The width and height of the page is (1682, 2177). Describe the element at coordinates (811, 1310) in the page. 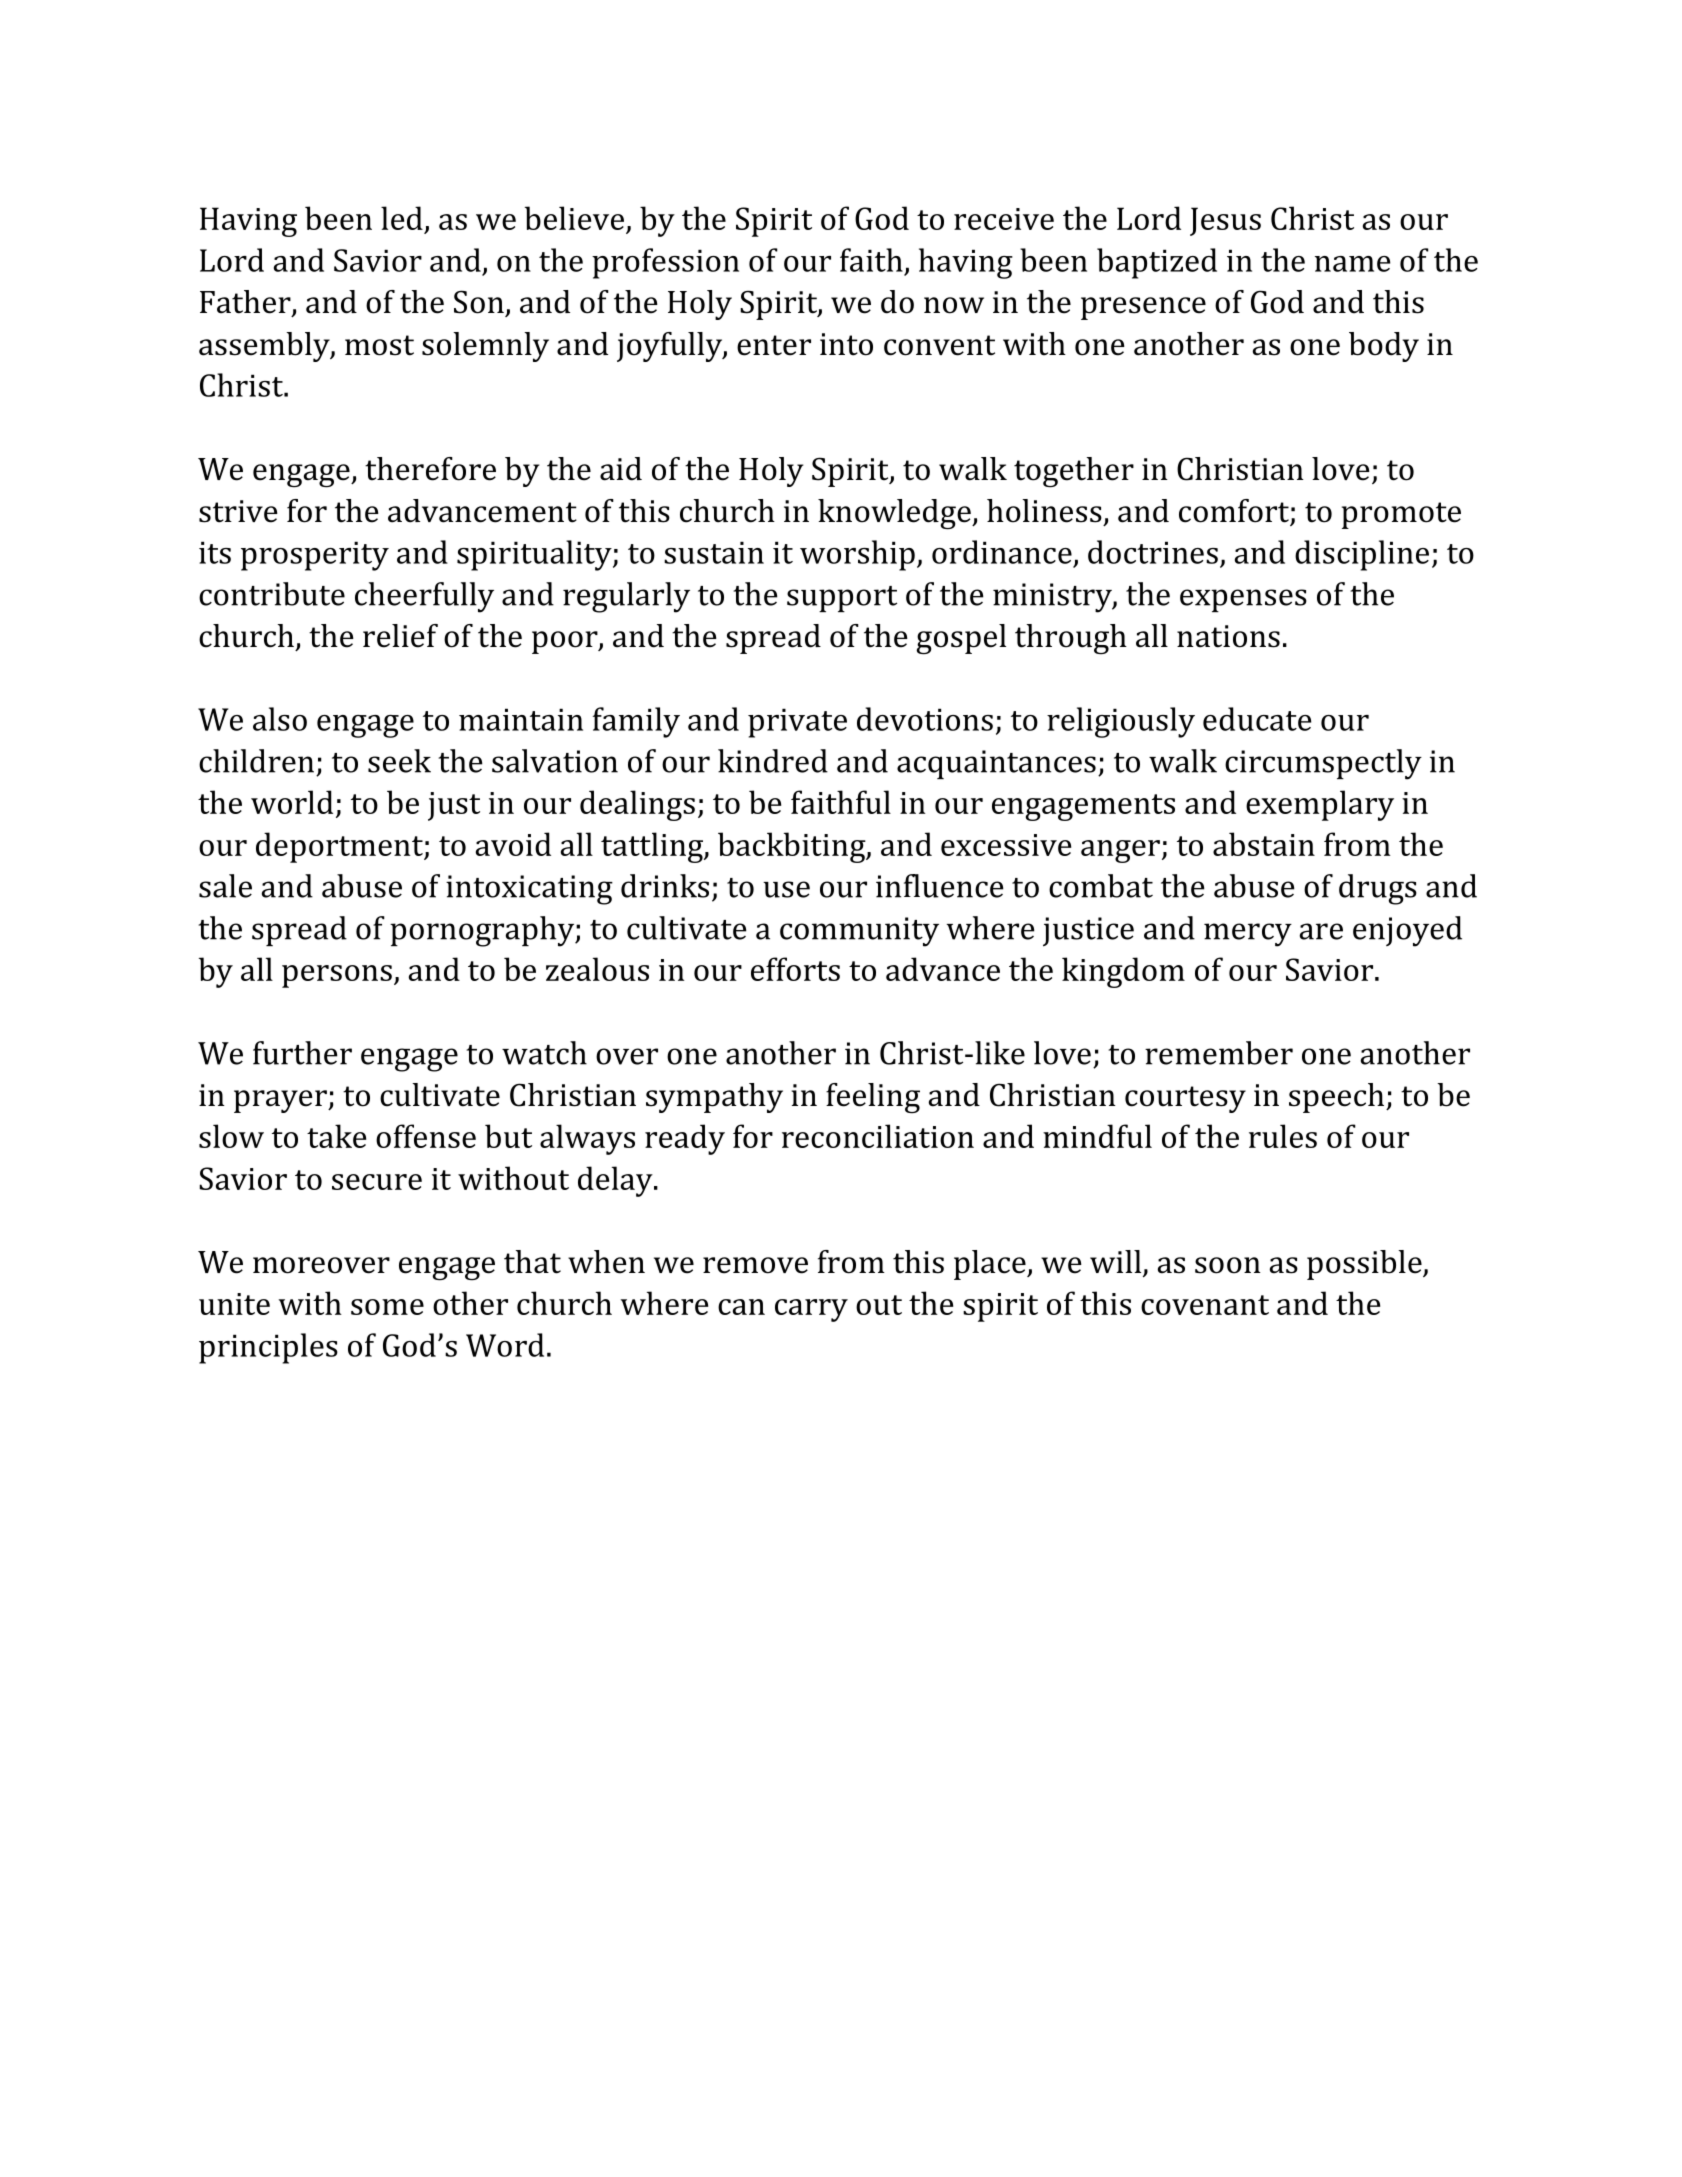

I see `carry` at that location.
